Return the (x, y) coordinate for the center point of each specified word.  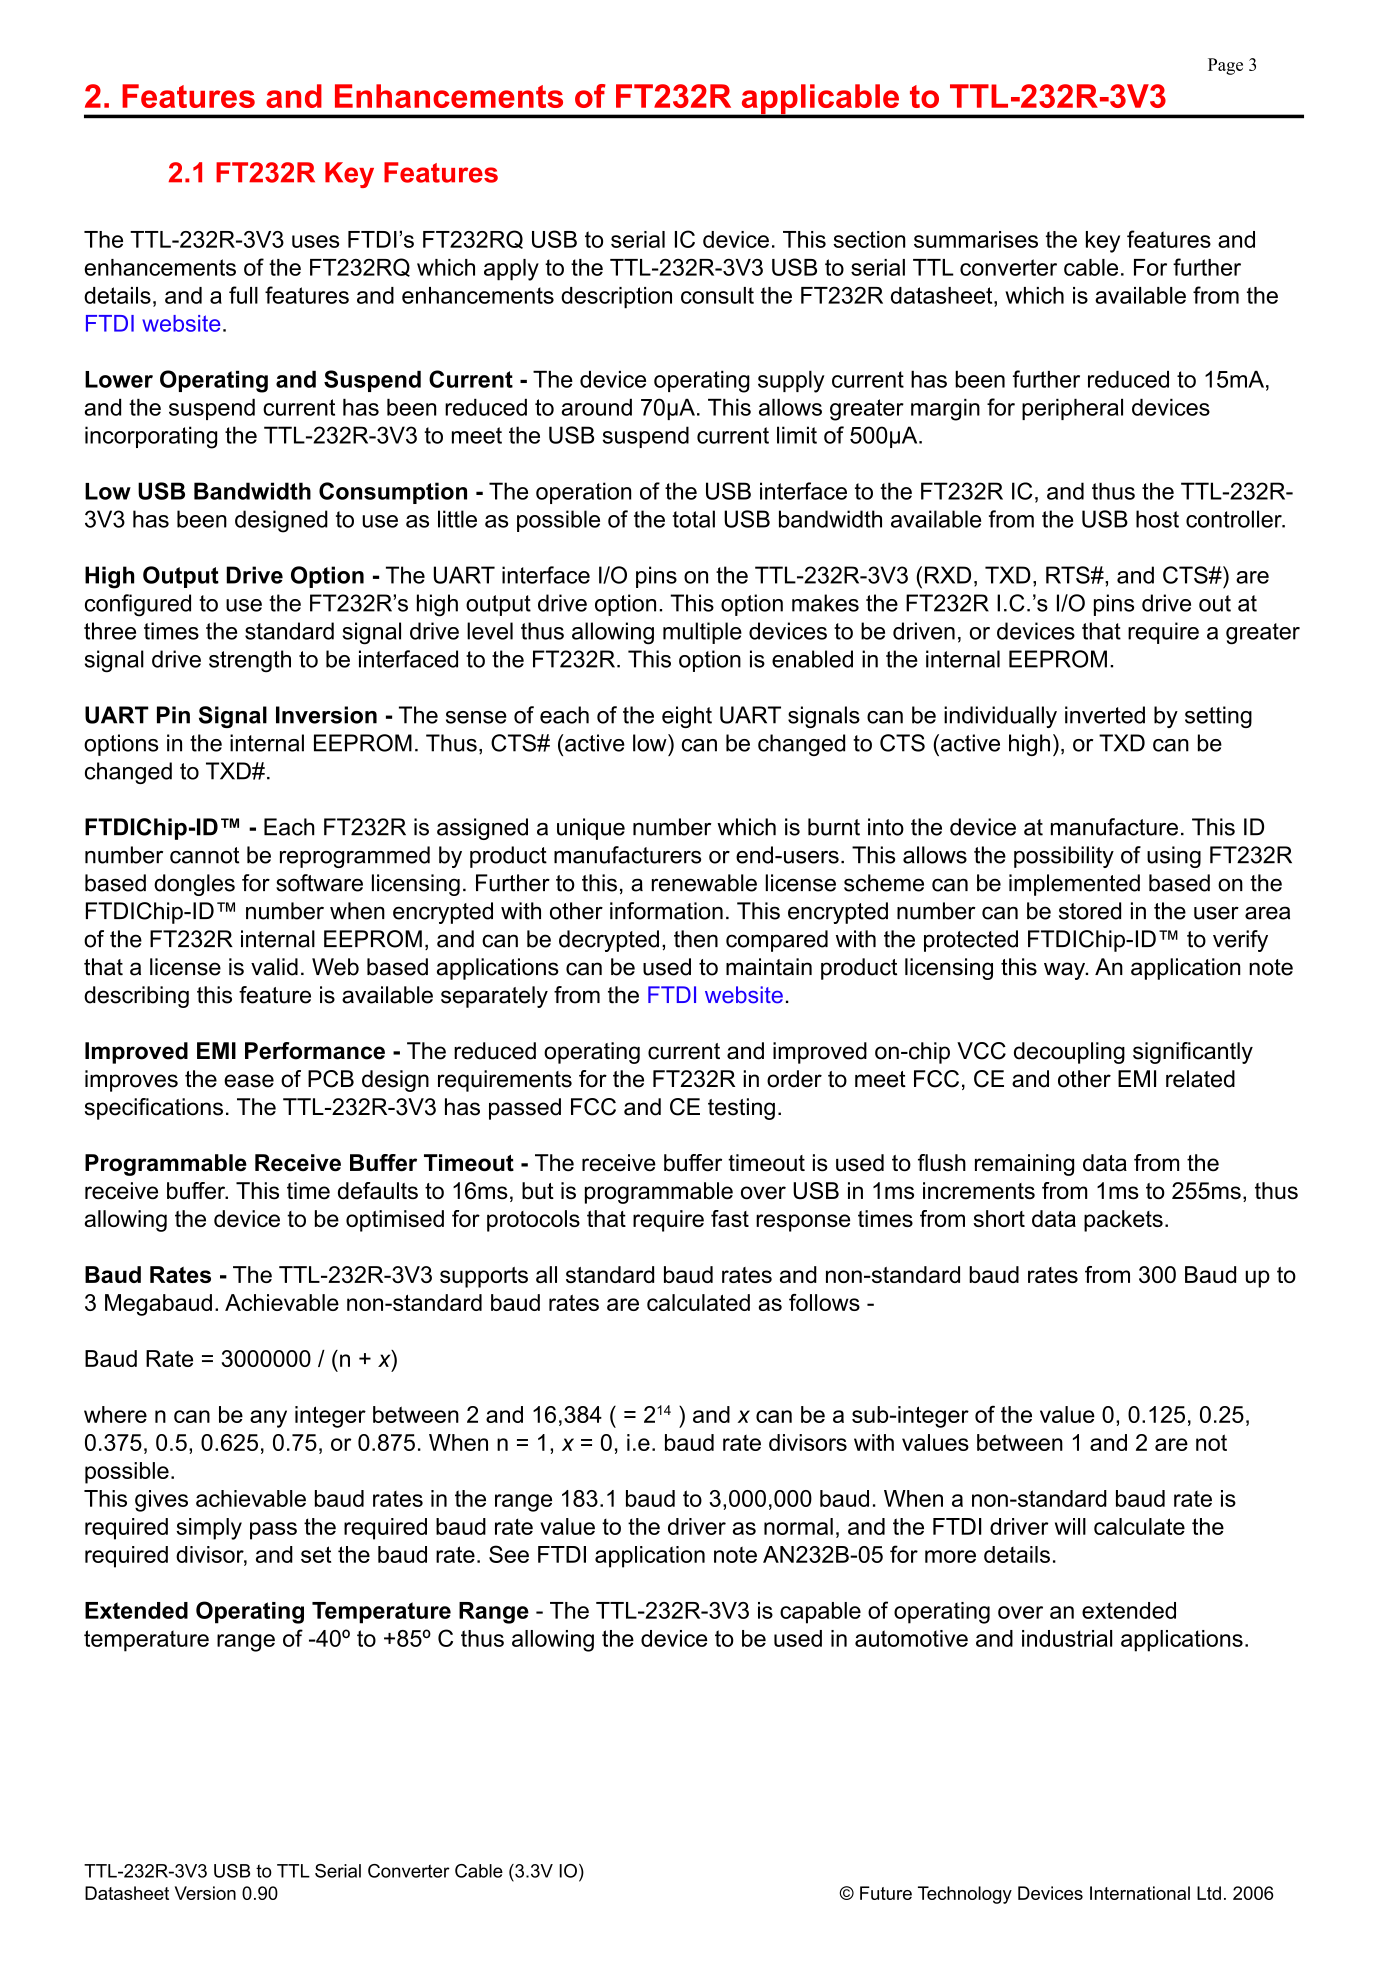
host (1157, 519)
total (694, 519)
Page (1225, 66)
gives (161, 1501)
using (1174, 857)
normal (798, 1526)
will (1070, 1526)
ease (249, 1081)
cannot (205, 855)
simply (209, 1529)
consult (717, 295)
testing (741, 1109)
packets (1123, 1221)
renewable (704, 883)
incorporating (151, 437)
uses (315, 241)
